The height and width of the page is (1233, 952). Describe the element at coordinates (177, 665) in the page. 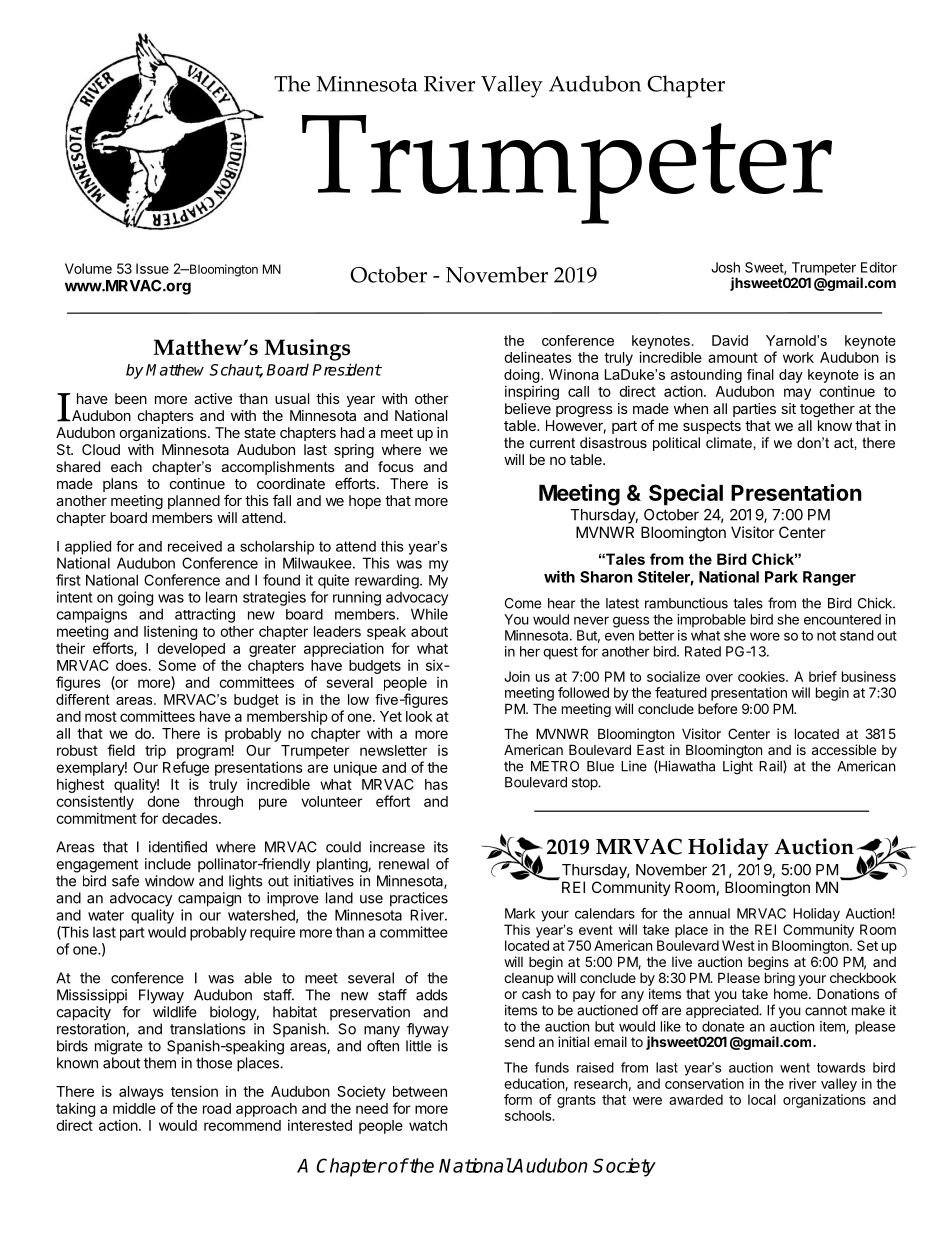

I see `Some` at that location.
